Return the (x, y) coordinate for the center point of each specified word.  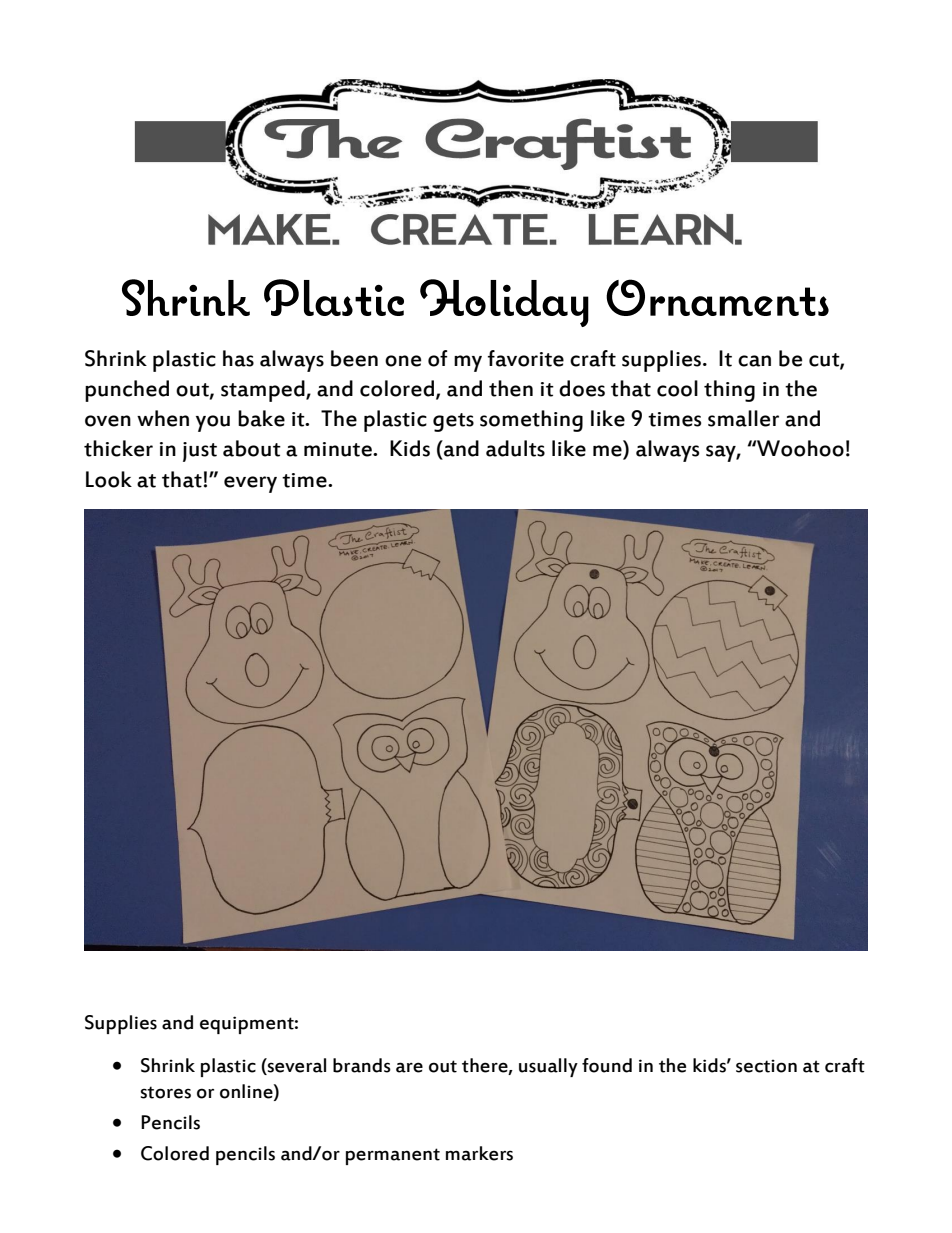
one (403, 361)
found (607, 1065)
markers (479, 1153)
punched (127, 391)
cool (677, 388)
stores (166, 1092)
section (766, 1066)
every (250, 484)
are (409, 1067)
